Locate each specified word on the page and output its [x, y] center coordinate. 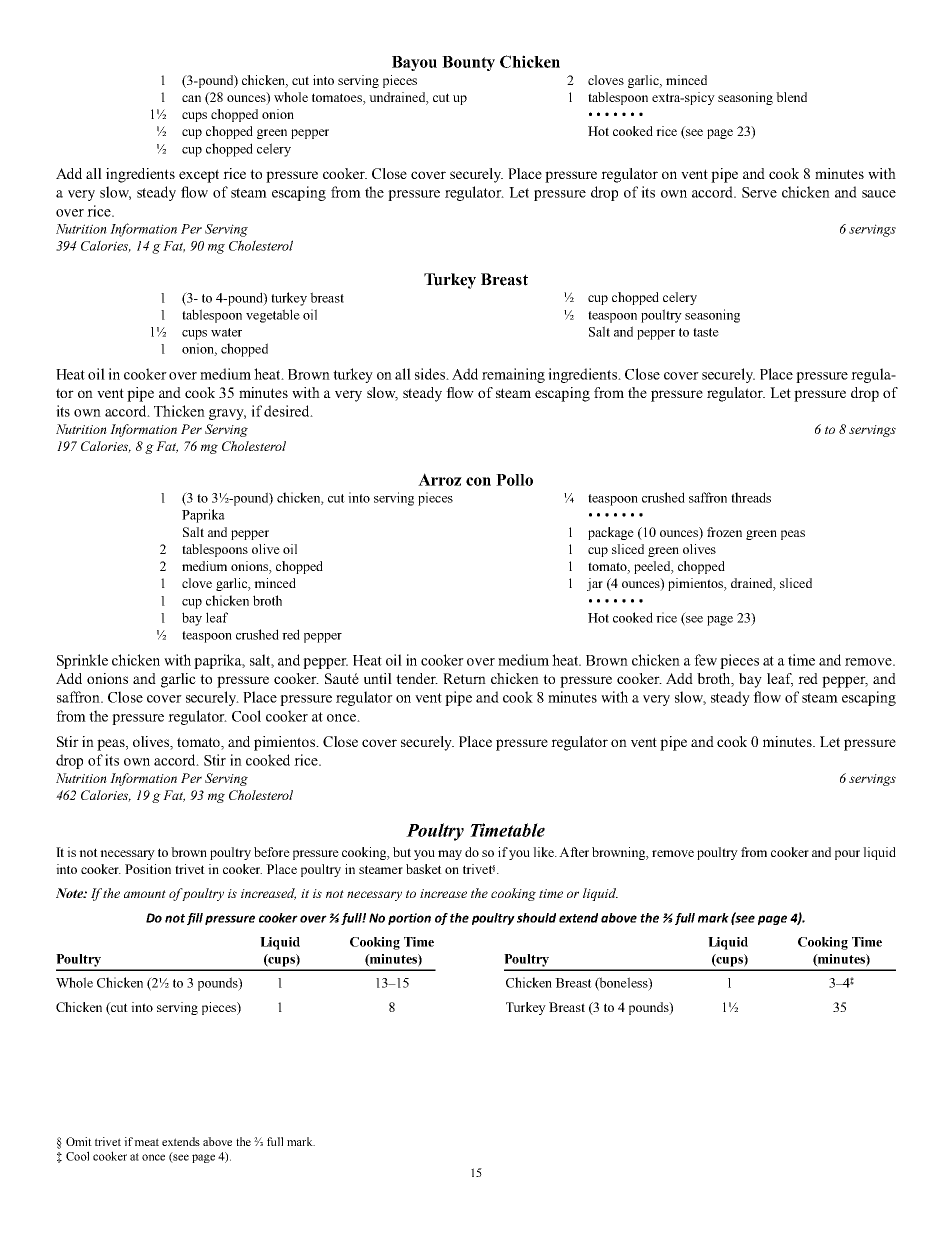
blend [791, 97]
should [536, 918]
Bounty [468, 63]
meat [146, 1142]
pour [847, 855]
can [191, 98]
